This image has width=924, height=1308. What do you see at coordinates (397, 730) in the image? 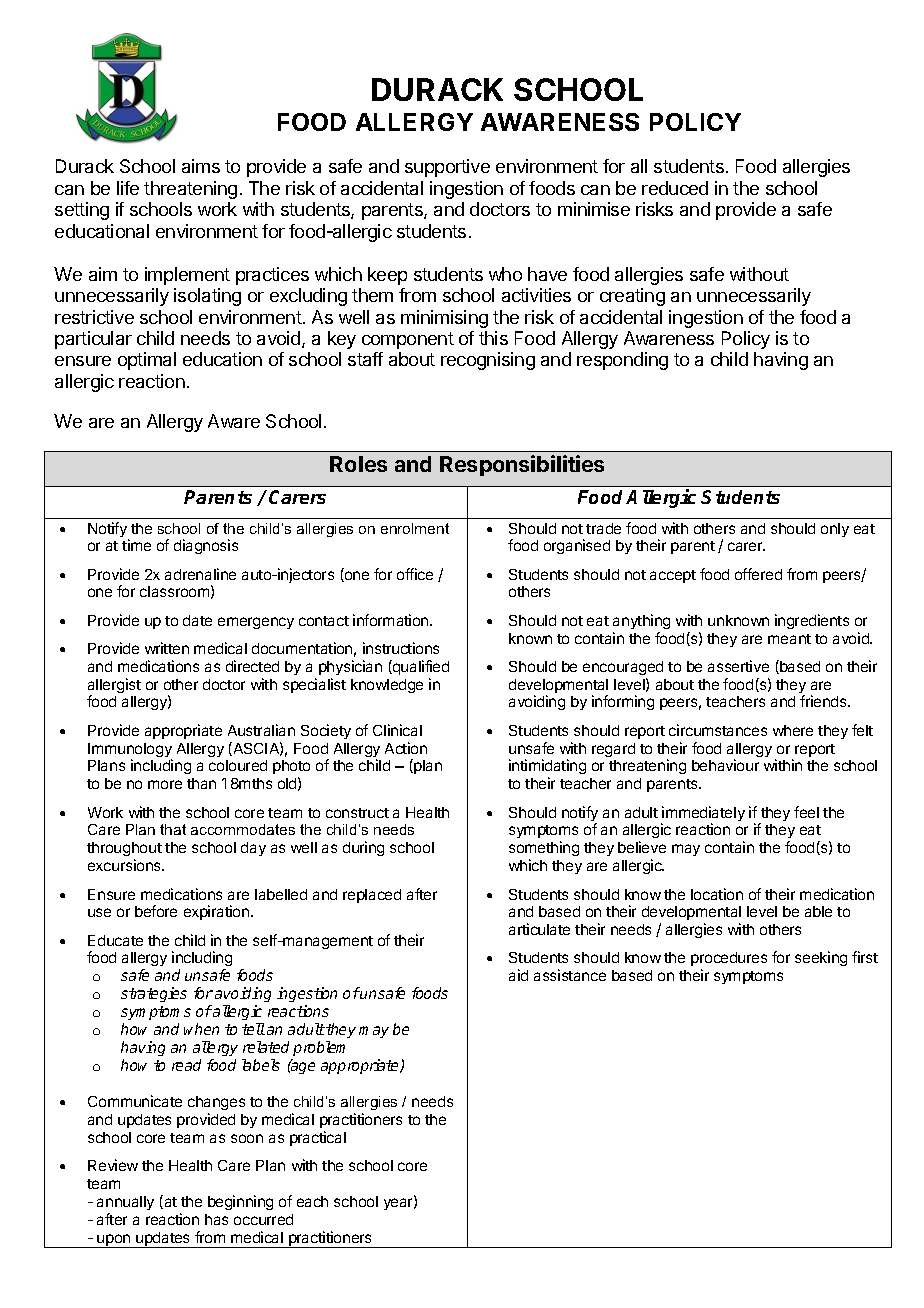
I see `Clinical` at bounding box center [397, 730].
